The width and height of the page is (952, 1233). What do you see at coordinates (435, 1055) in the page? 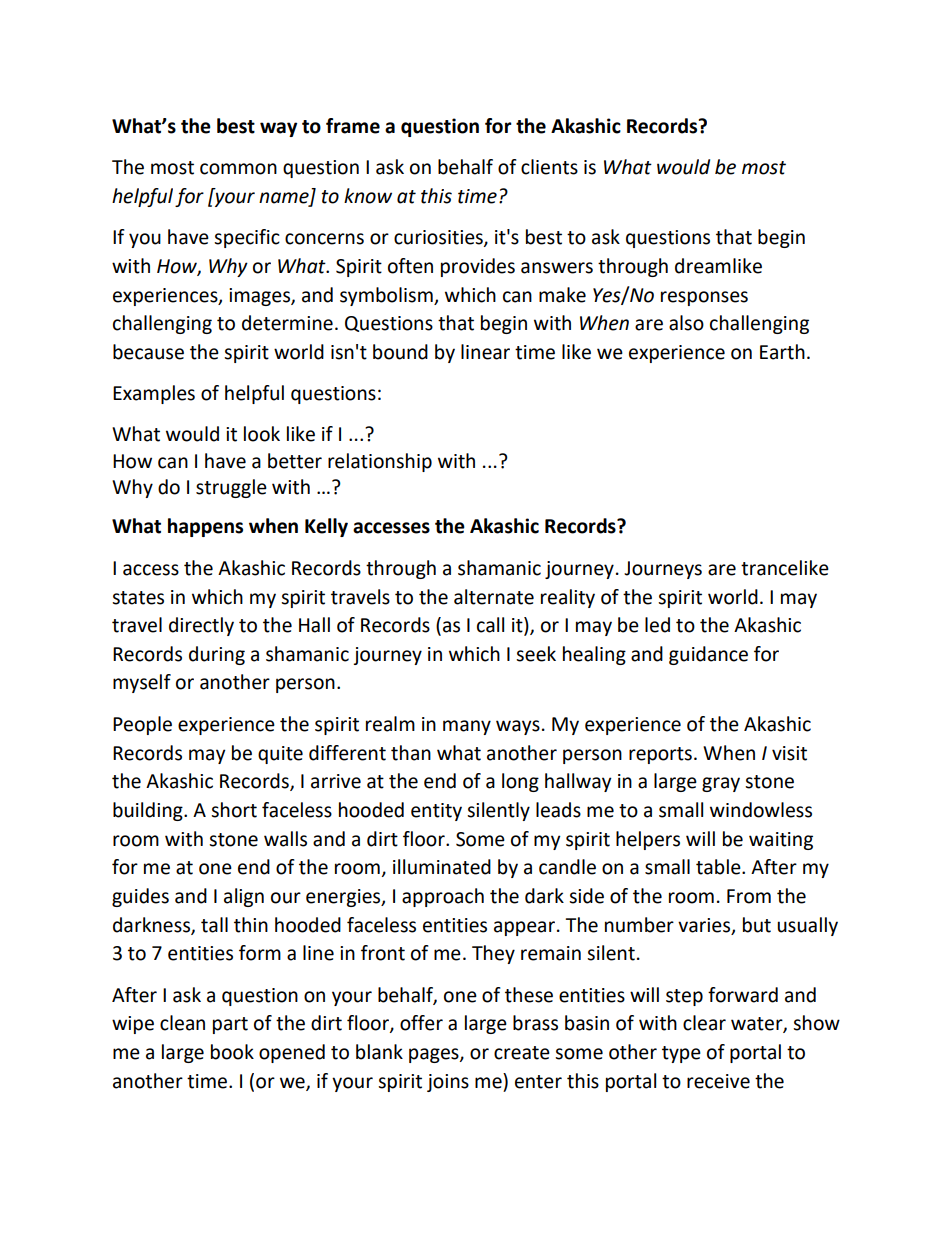
I see `pages` at bounding box center [435, 1055].
